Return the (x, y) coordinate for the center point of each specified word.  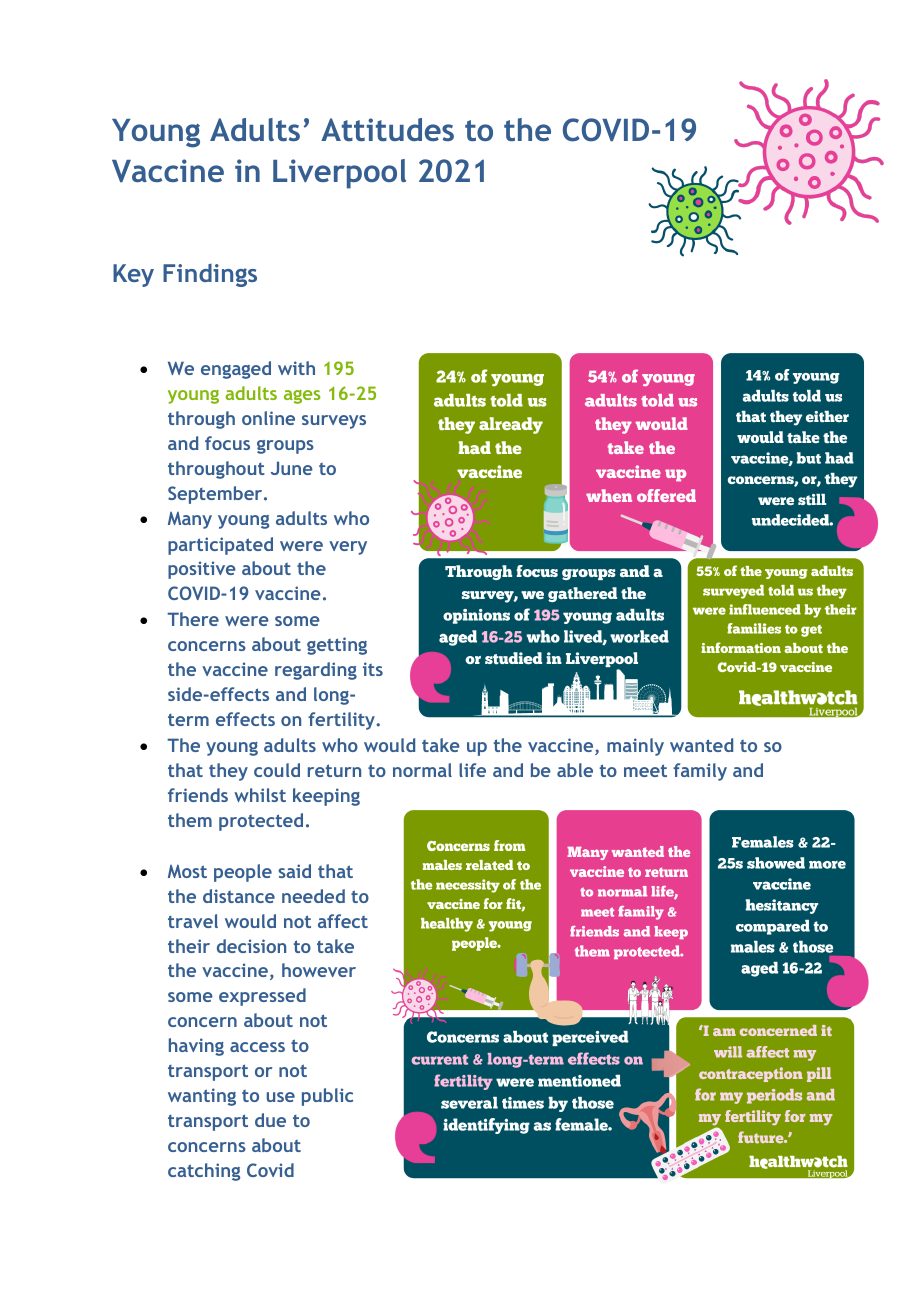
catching (204, 1172)
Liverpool (339, 174)
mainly (635, 747)
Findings (210, 275)
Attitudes (387, 129)
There (193, 619)
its (373, 669)
